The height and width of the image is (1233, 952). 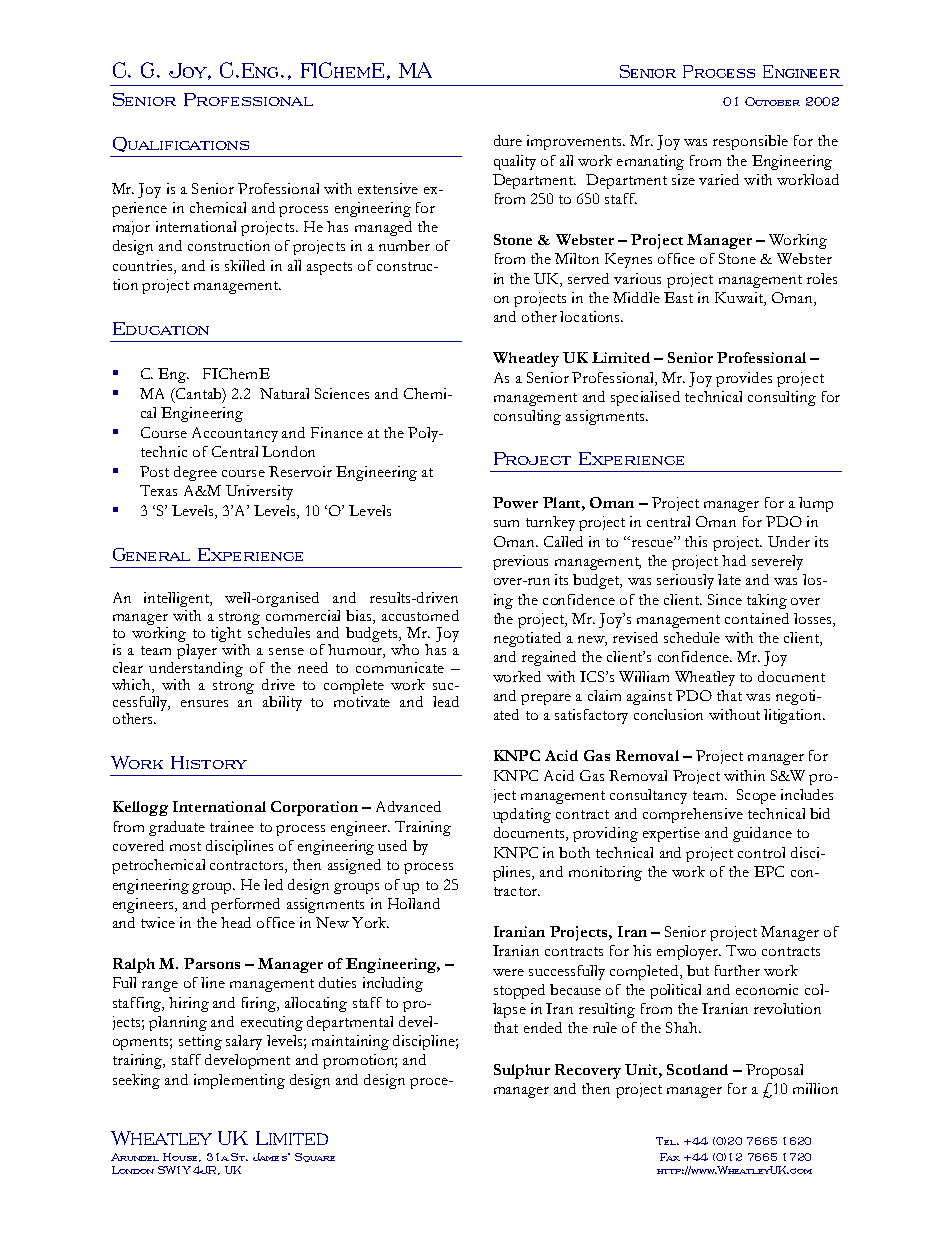 I want to click on Scope, so click(x=756, y=796).
